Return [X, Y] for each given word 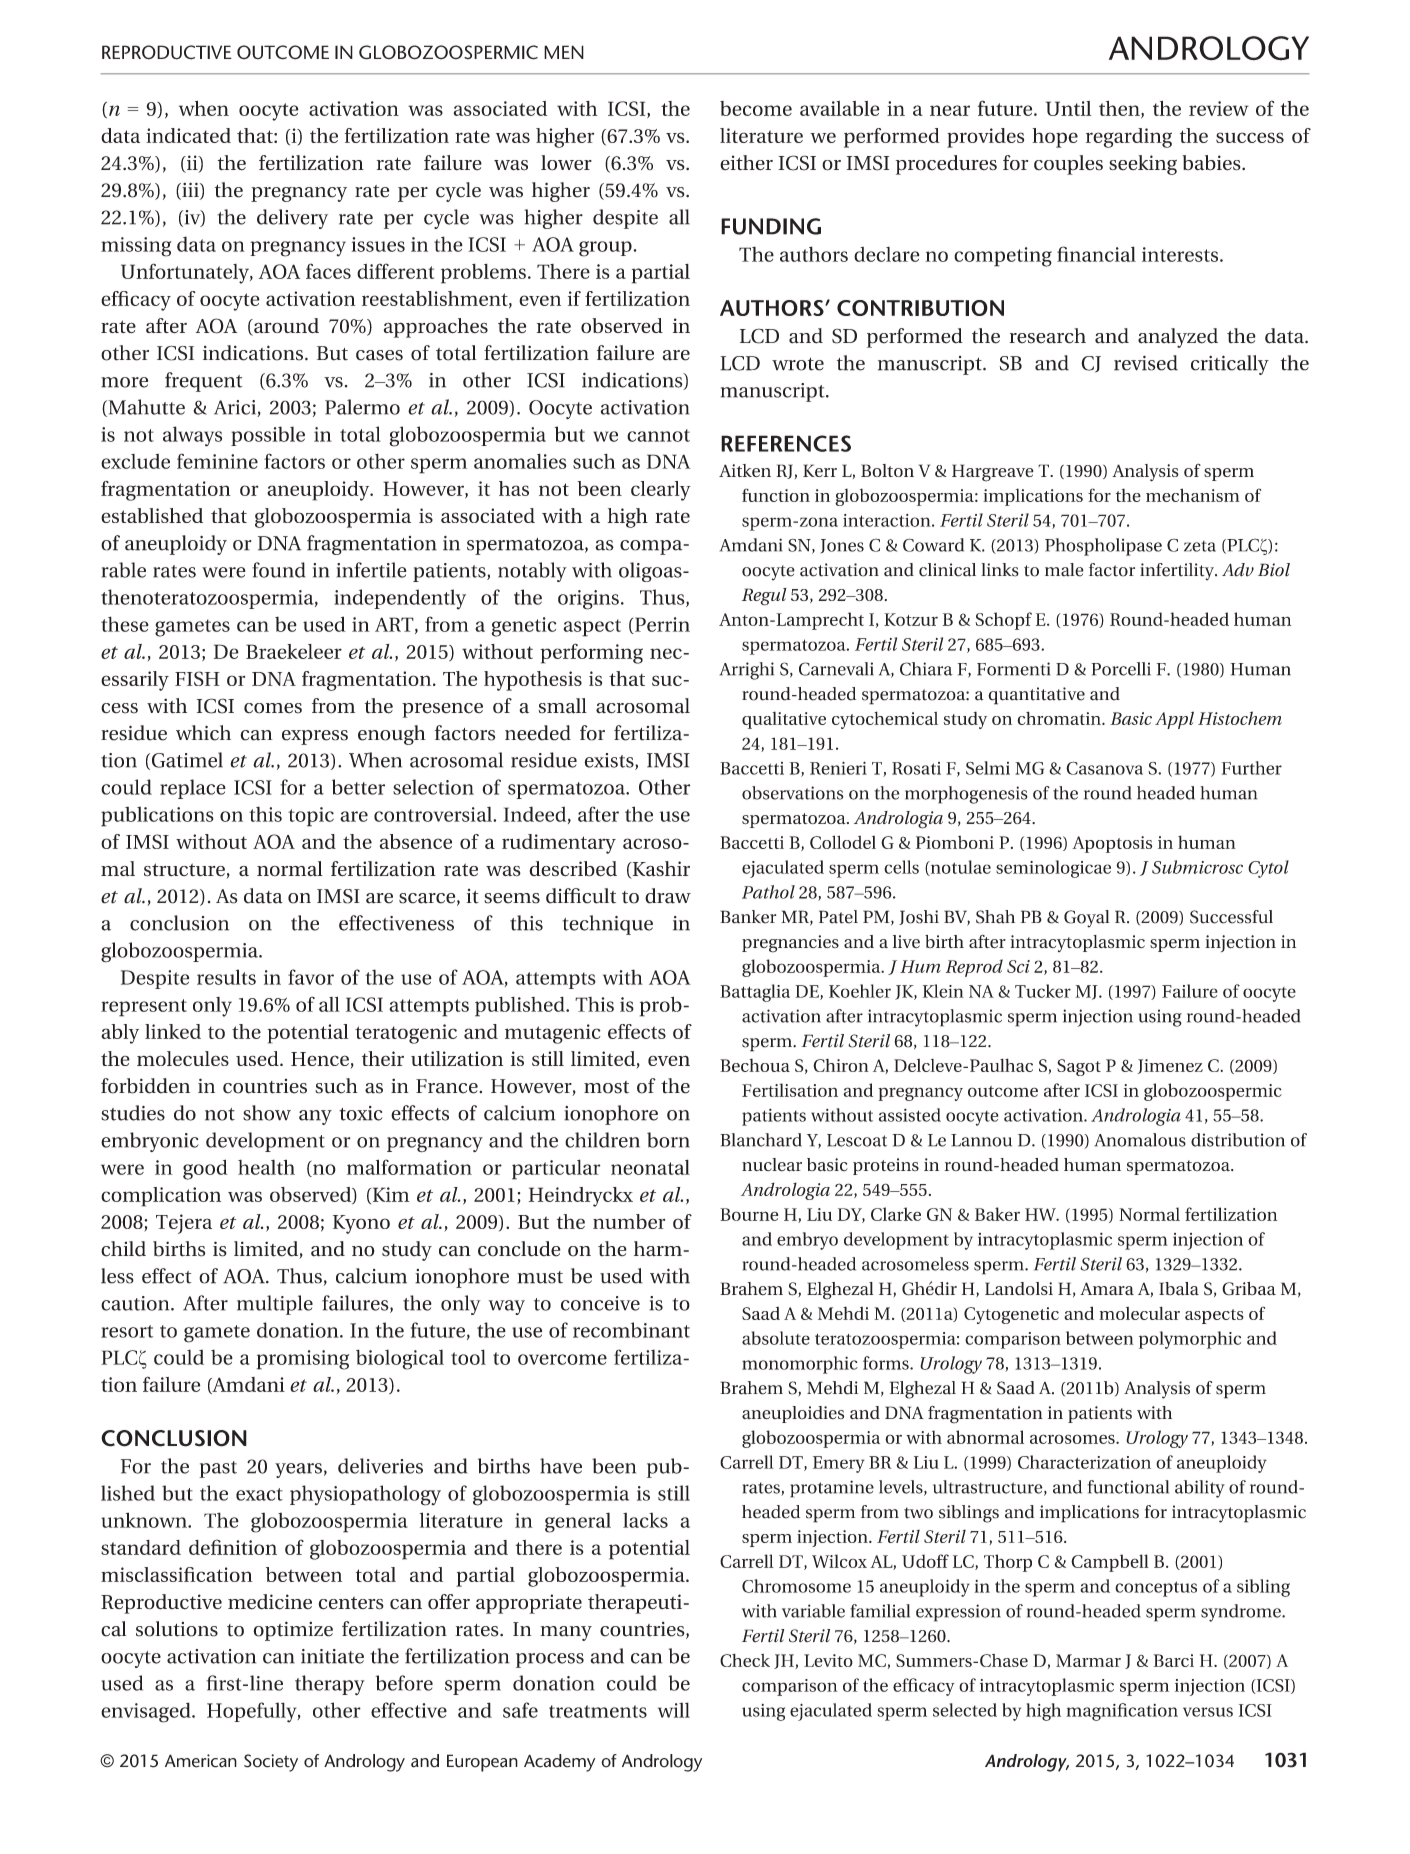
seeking [1143, 165]
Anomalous [1140, 1140]
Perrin [661, 625]
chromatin [1060, 718]
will [674, 1710]
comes [273, 708]
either [746, 163]
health [266, 1167]
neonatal [650, 1167]
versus [1208, 1712]
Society [271, 1763]
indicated [188, 135]
